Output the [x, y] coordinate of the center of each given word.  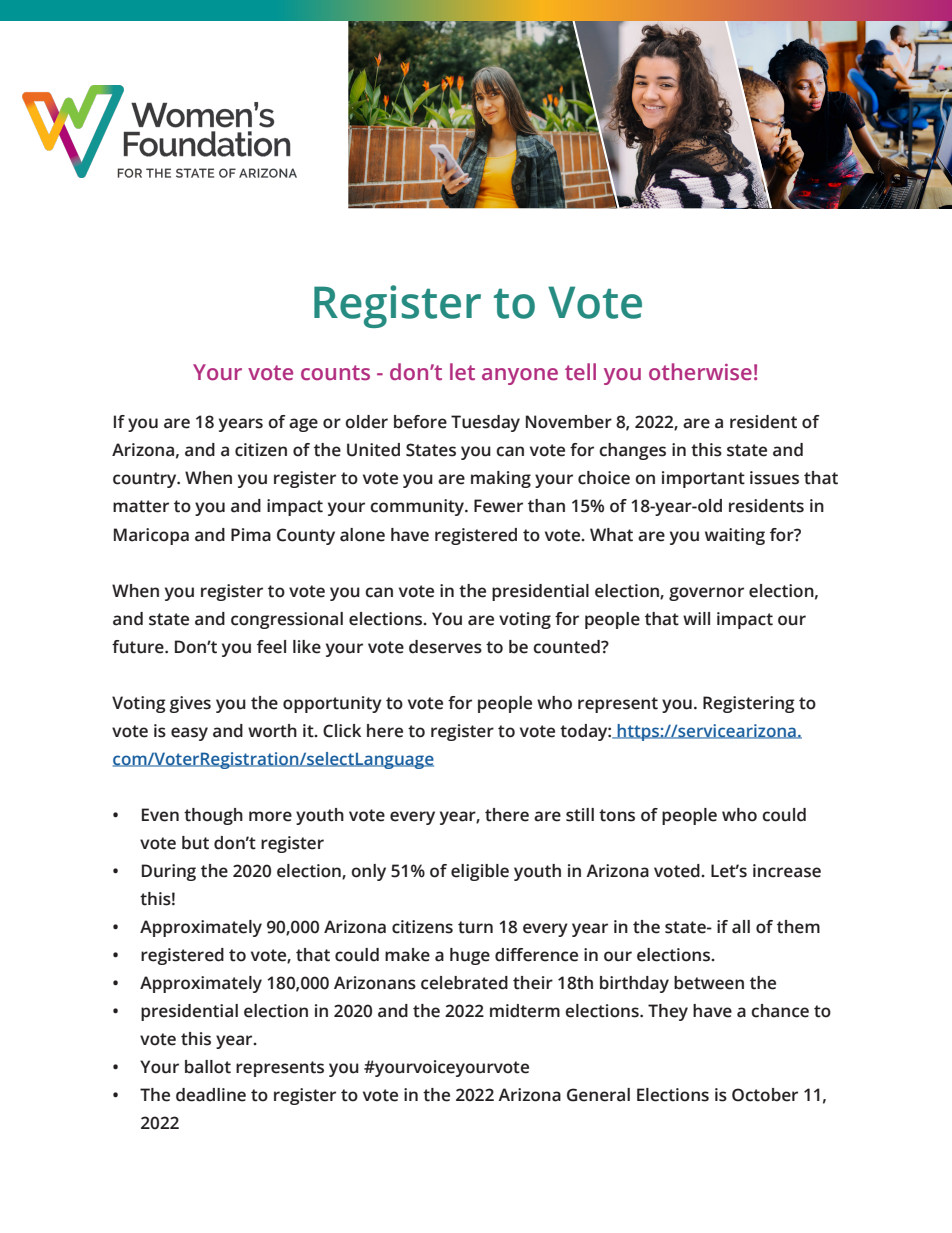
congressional [287, 620]
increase [787, 871]
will [696, 618]
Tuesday [485, 423]
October [765, 1095]
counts [335, 373]
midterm [525, 1011]
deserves [445, 647]
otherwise [700, 372]
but [195, 843]
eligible [480, 872]
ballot [208, 1067]
